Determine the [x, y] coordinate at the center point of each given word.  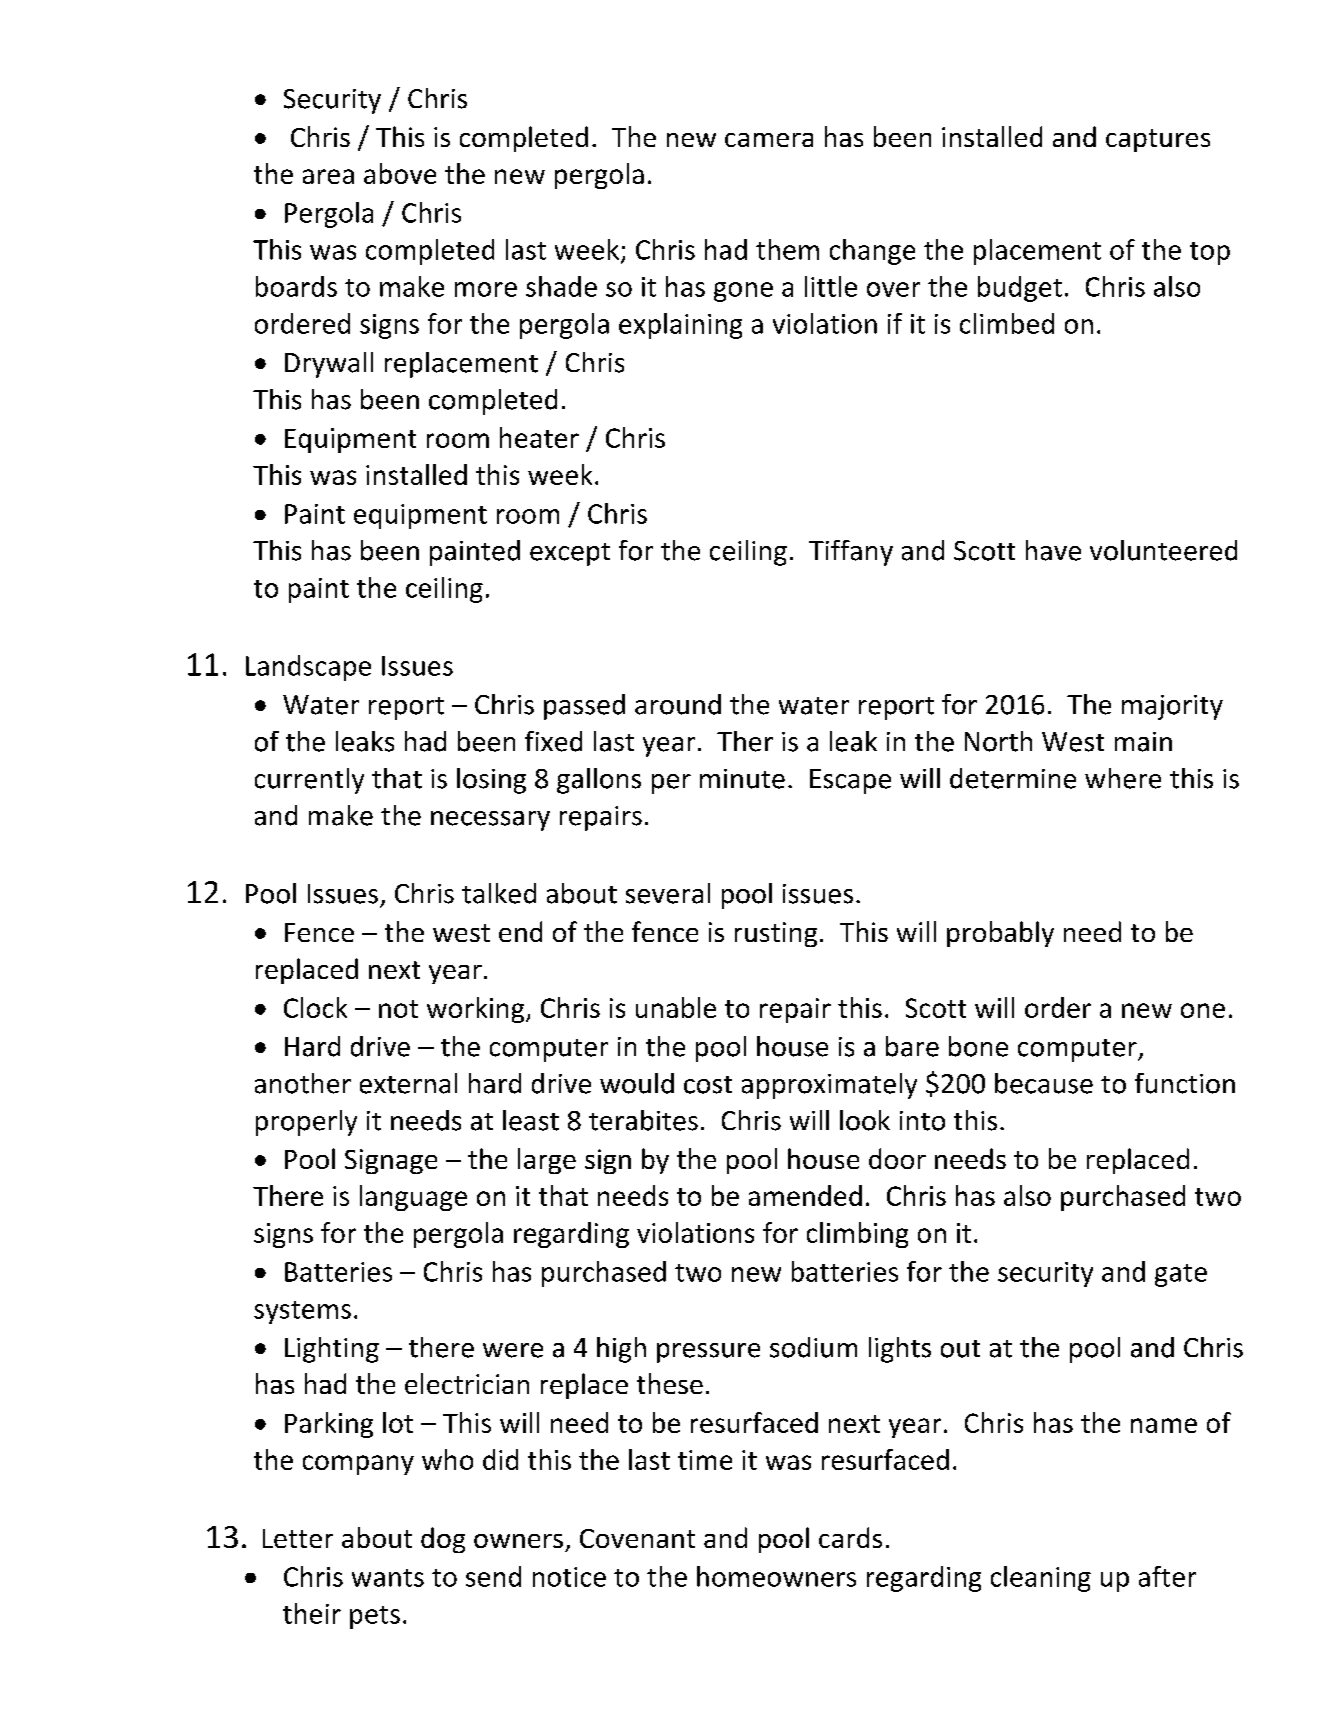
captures [1158, 140]
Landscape [308, 668]
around [678, 704]
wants [388, 1578]
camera [769, 140]
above [400, 173]
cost [708, 1085]
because [1044, 1083]
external [408, 1083]
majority [1172, 707]
